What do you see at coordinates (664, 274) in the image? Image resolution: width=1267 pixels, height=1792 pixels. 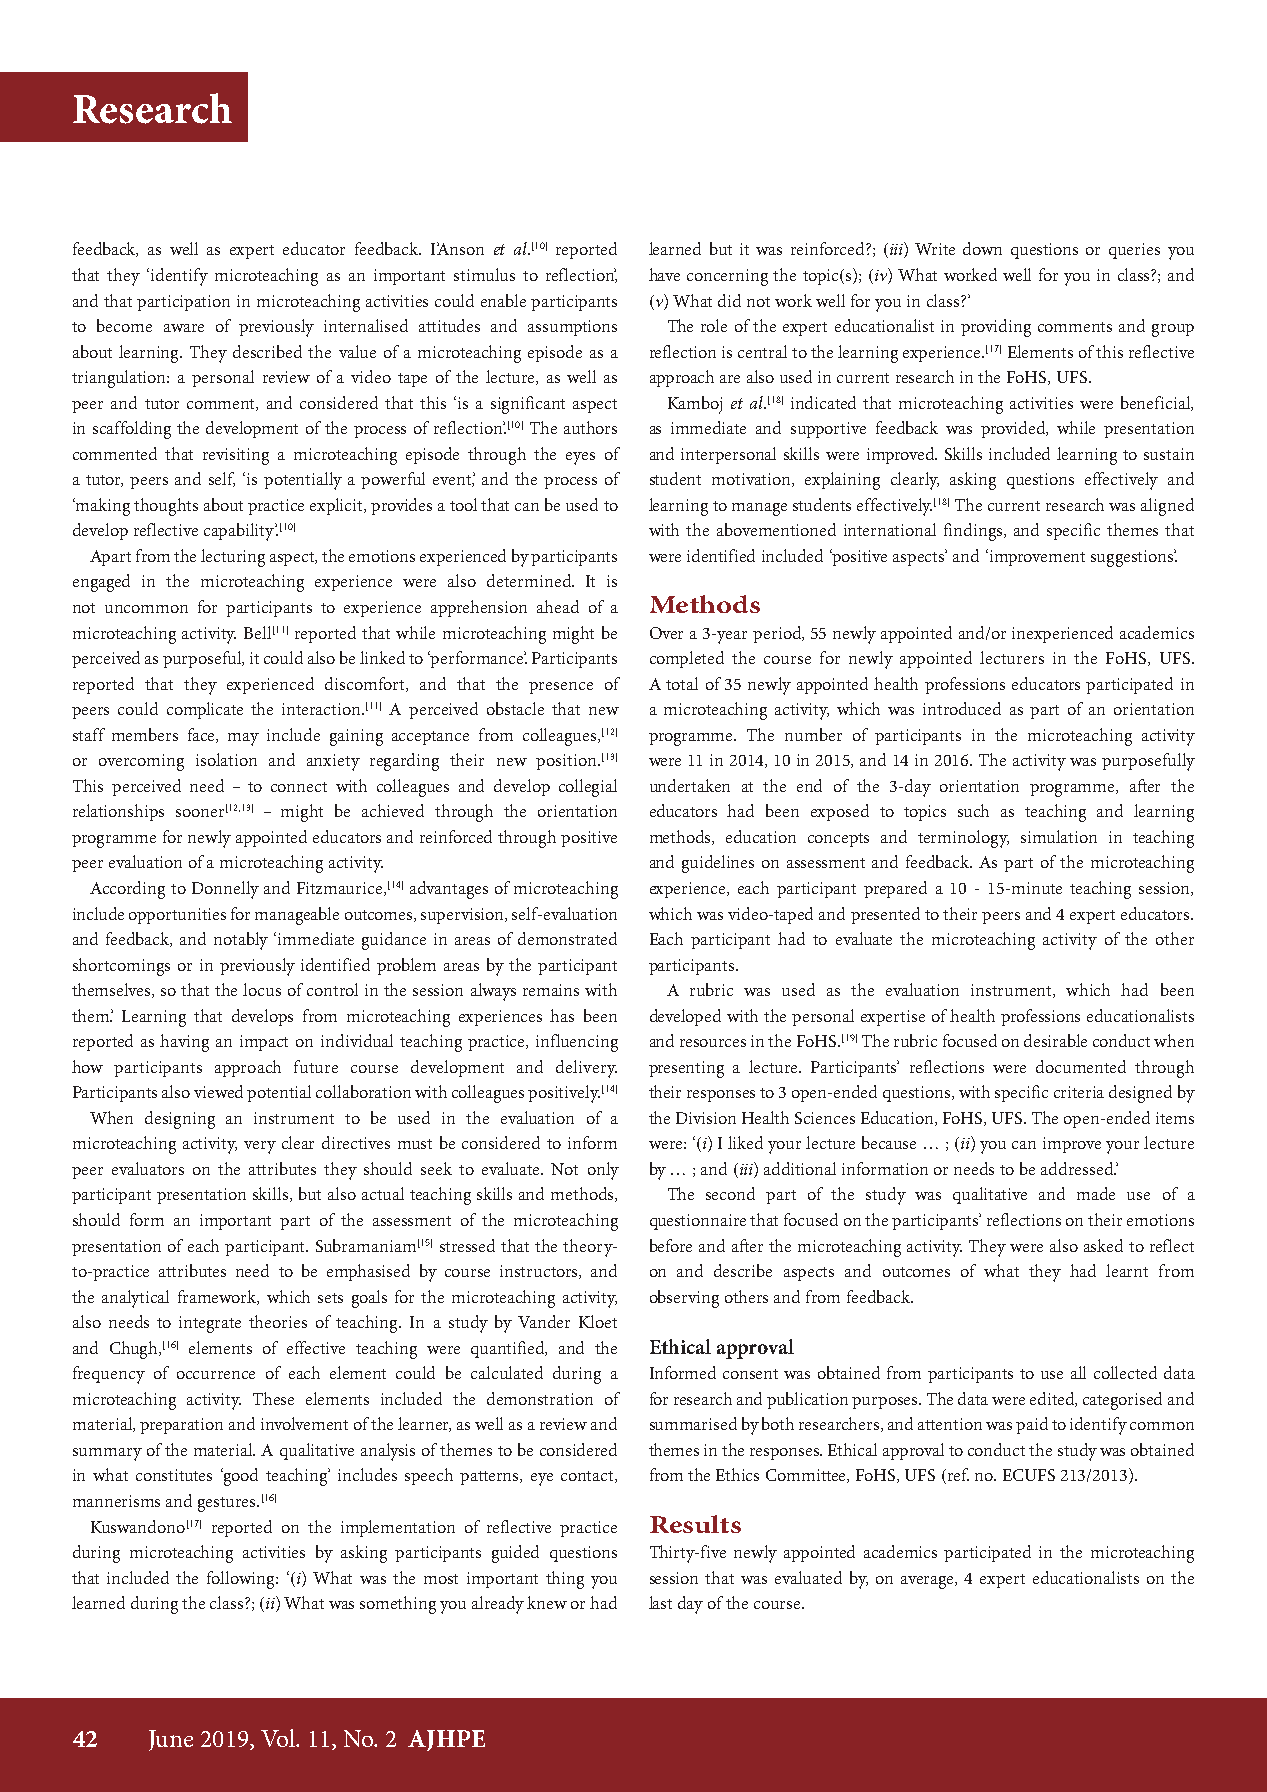 I see `have` at bounding box center [664, 274].
